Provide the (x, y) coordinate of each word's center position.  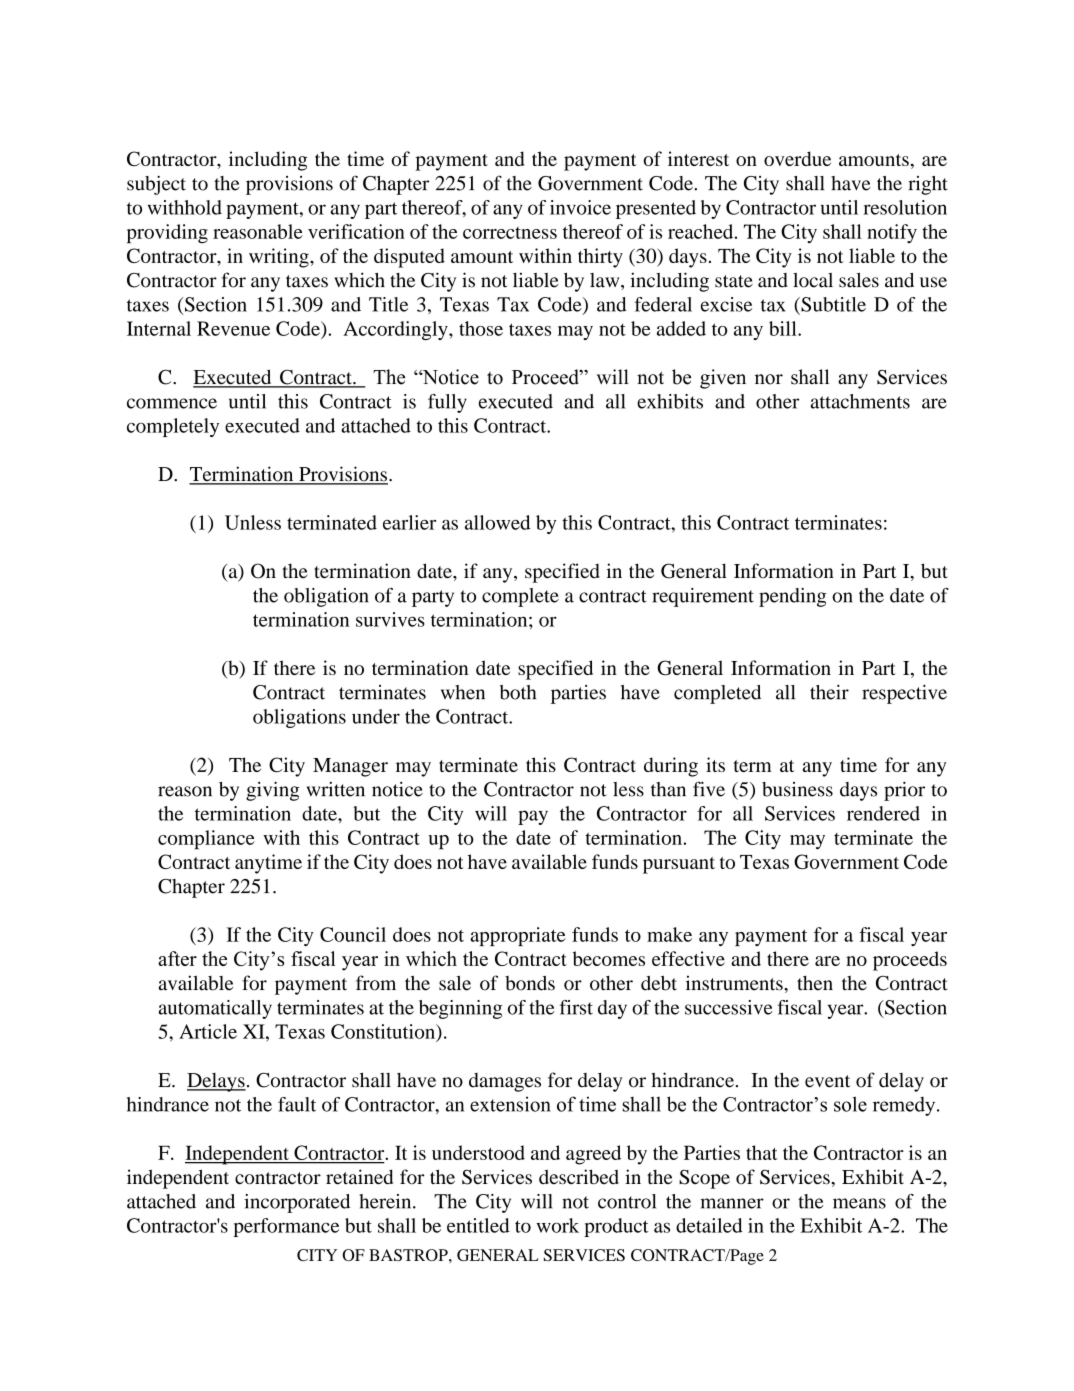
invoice (580, 207)
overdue (797, 158)
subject (156, 185)
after (177, 958)
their (829, 692)
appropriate (518, 936)
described (579, 1177)
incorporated (297, 1203)
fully (447, 403)
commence (172, 403)
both (518, 692)
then (815, 983)
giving (272, 791)
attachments (860, 401)
